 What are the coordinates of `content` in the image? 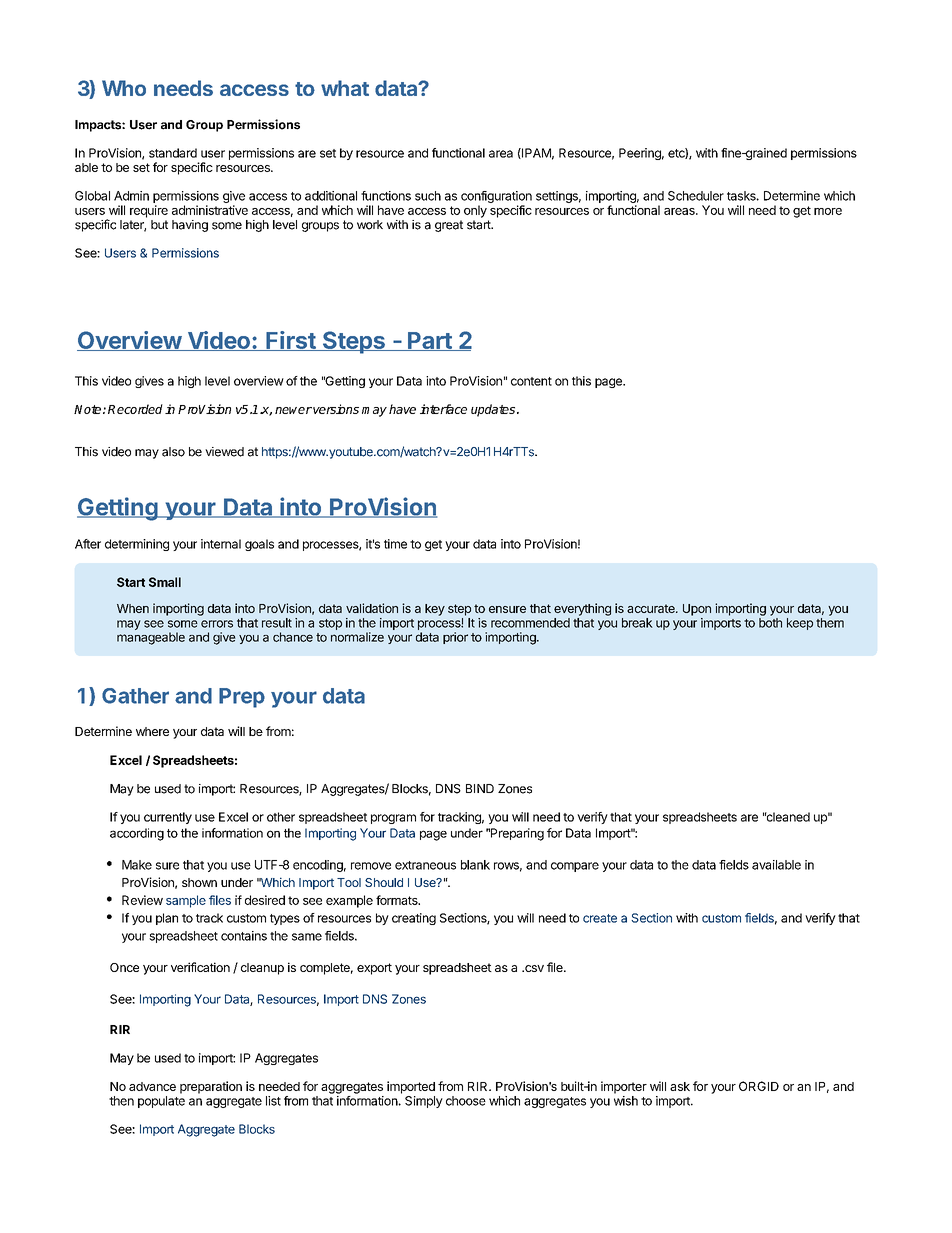 It's located at (531, 381).
